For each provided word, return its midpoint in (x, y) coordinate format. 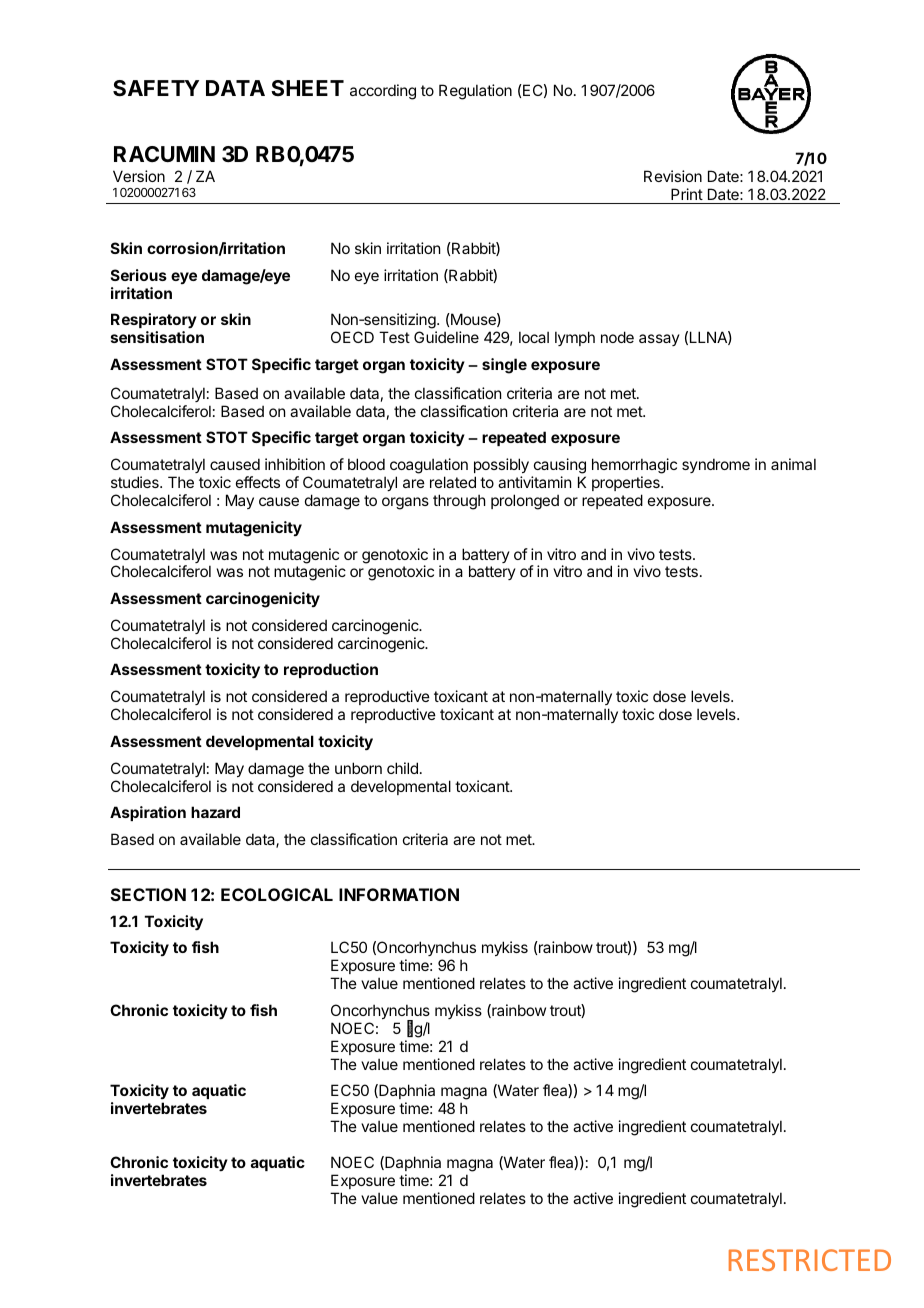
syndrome (716, 465)
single (504, 366)
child (402, 768)
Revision (673, 176)
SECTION (148, 894)
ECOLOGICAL (277, 894)
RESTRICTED (810, 1260)
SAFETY (156, 88)
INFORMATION (399, 894)
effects (258, 482)
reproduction (331, 670)
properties (627, 483)
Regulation (475, 92)
